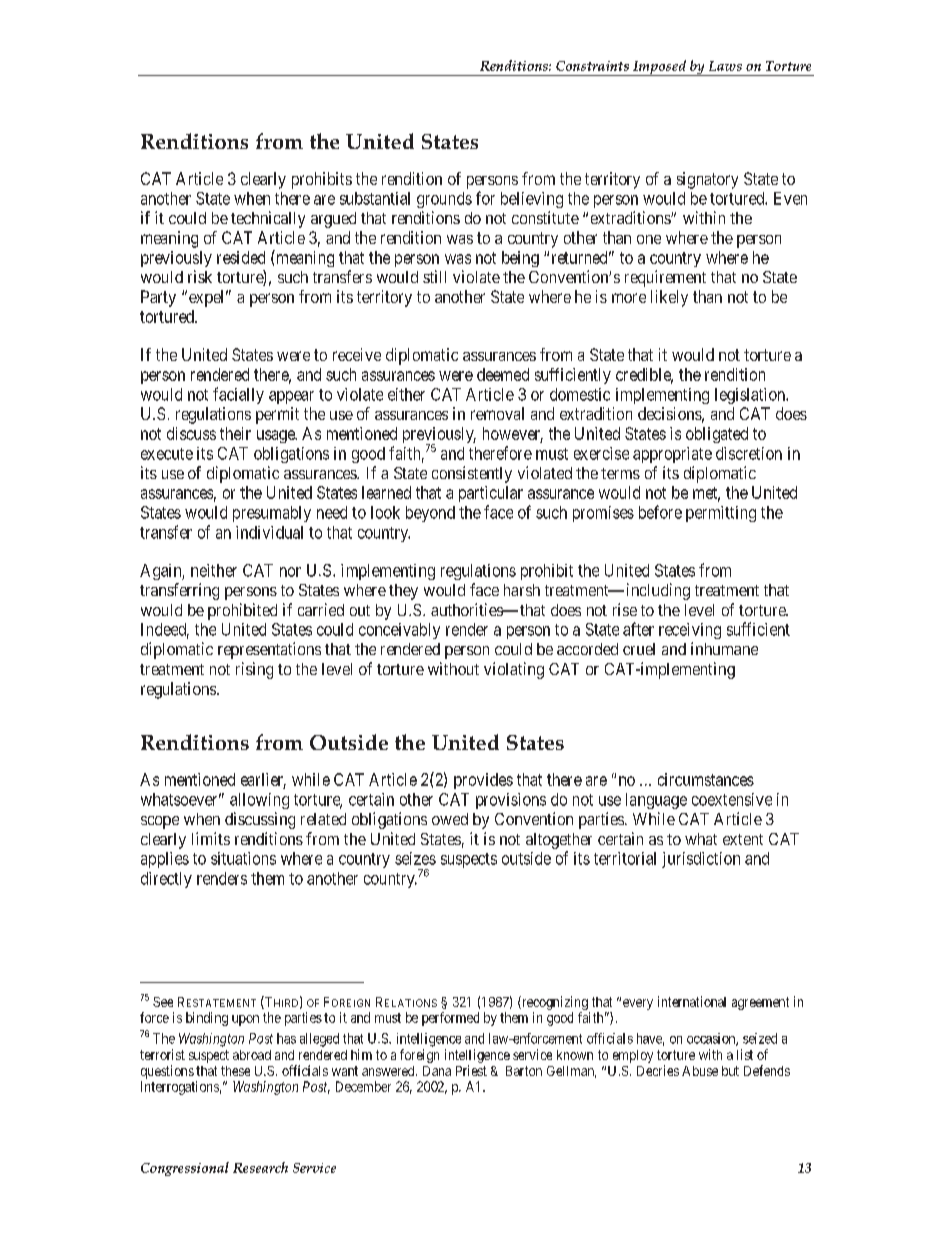  What do you see at coordinates (700, 1071) in the screenshot?
I see `Abuse` at bounding box center [700, 1071].
